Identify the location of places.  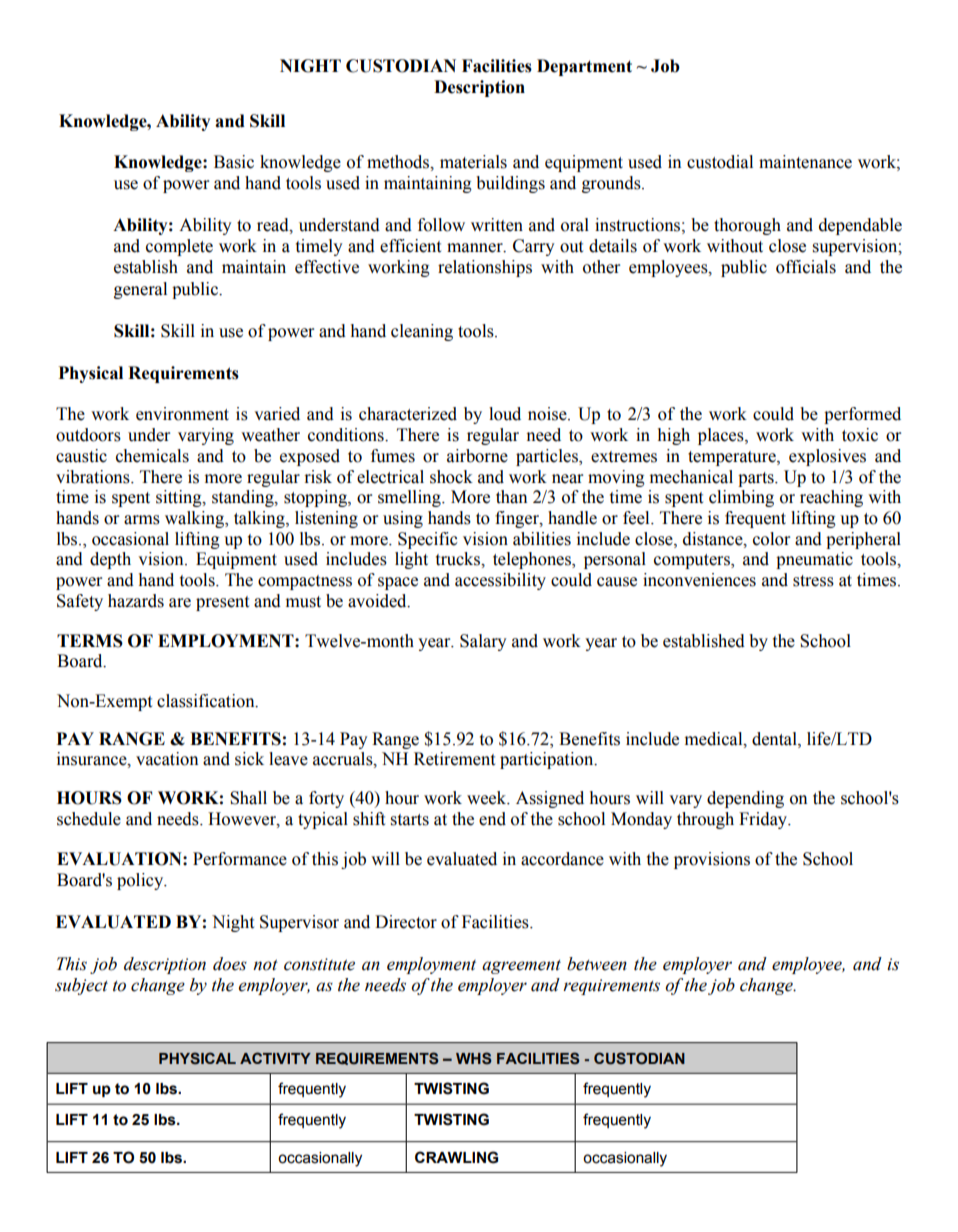
(722, 436).
